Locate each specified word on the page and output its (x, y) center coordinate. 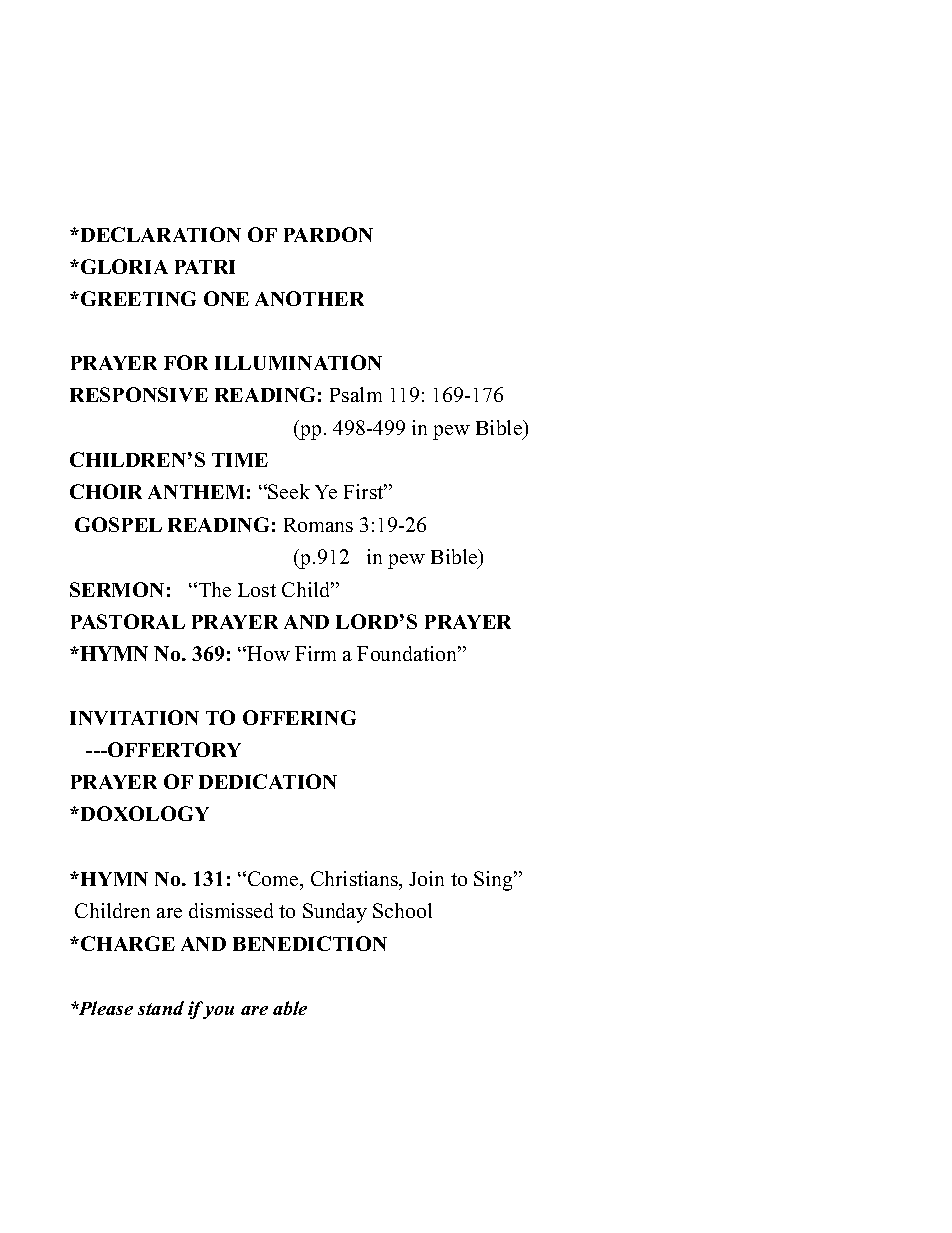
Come (274, 878)
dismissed (231, 910)
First (365, 491)
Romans (318, 525)
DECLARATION (159, 234)
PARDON (328, 234)
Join (426, 878)
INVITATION (134, 717)
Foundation (408, 653)
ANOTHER (309, 298)
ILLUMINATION (298, 362)
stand (161, 1008)
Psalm (356, 394)
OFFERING (299, 717)
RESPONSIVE (139, 394)
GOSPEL (118, 524)
